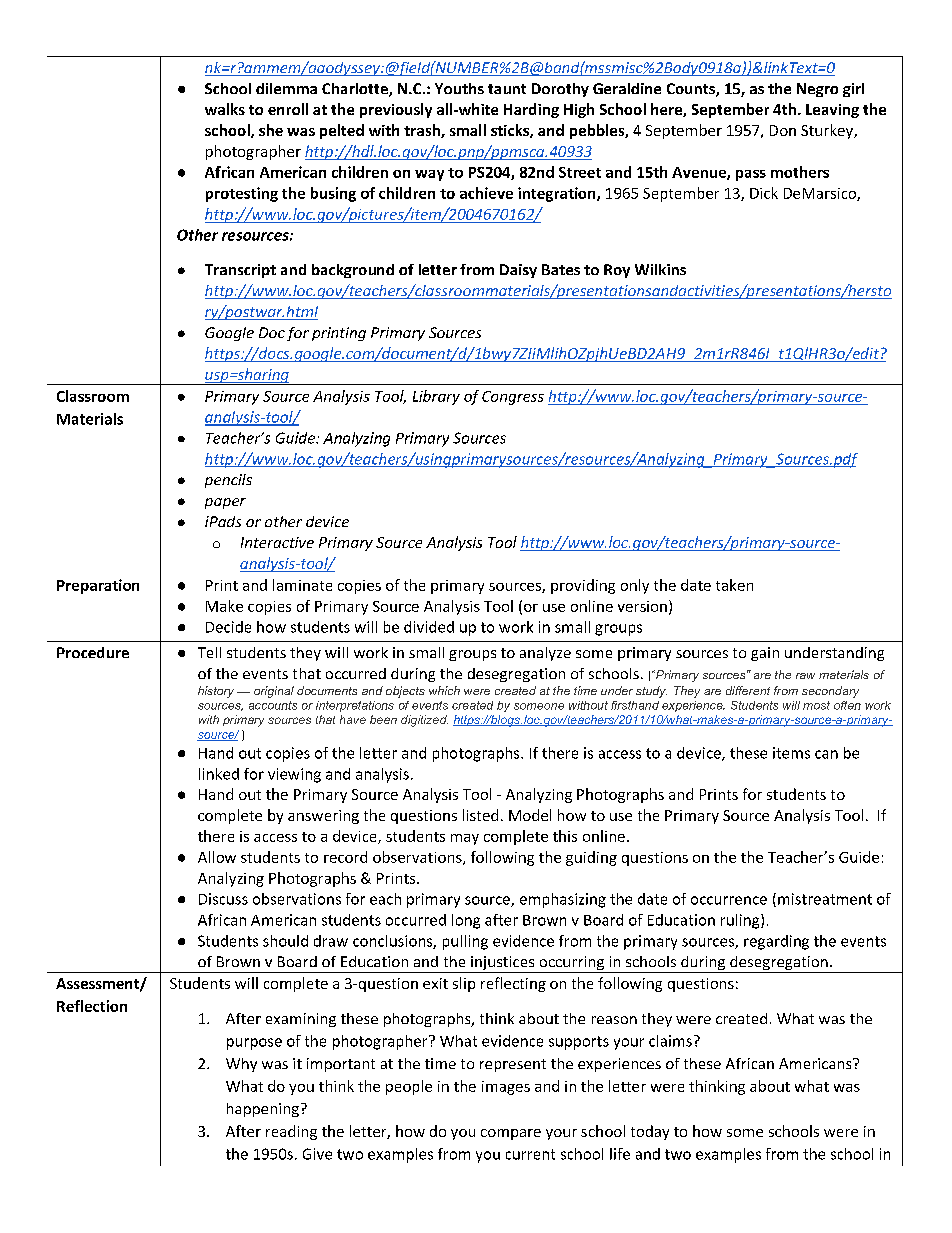 This screenshot has width=952, height=1233. What do you see at coordinates (225, 109) in the screenshot?
I see `walks` at bounding box center [225, 109].
